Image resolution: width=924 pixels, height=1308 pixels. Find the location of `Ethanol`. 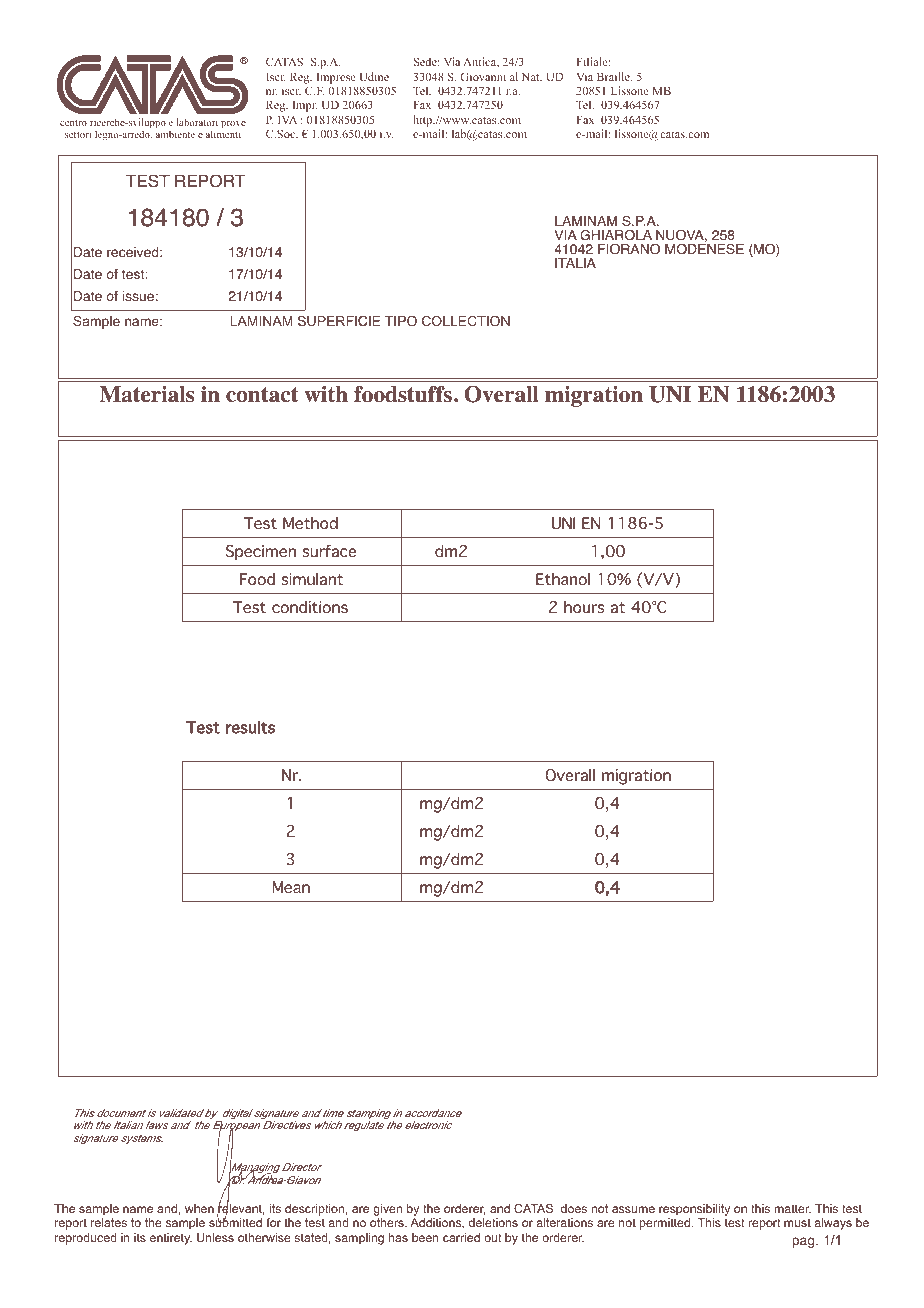

Ethanol is located at coordinates (563, 579).
